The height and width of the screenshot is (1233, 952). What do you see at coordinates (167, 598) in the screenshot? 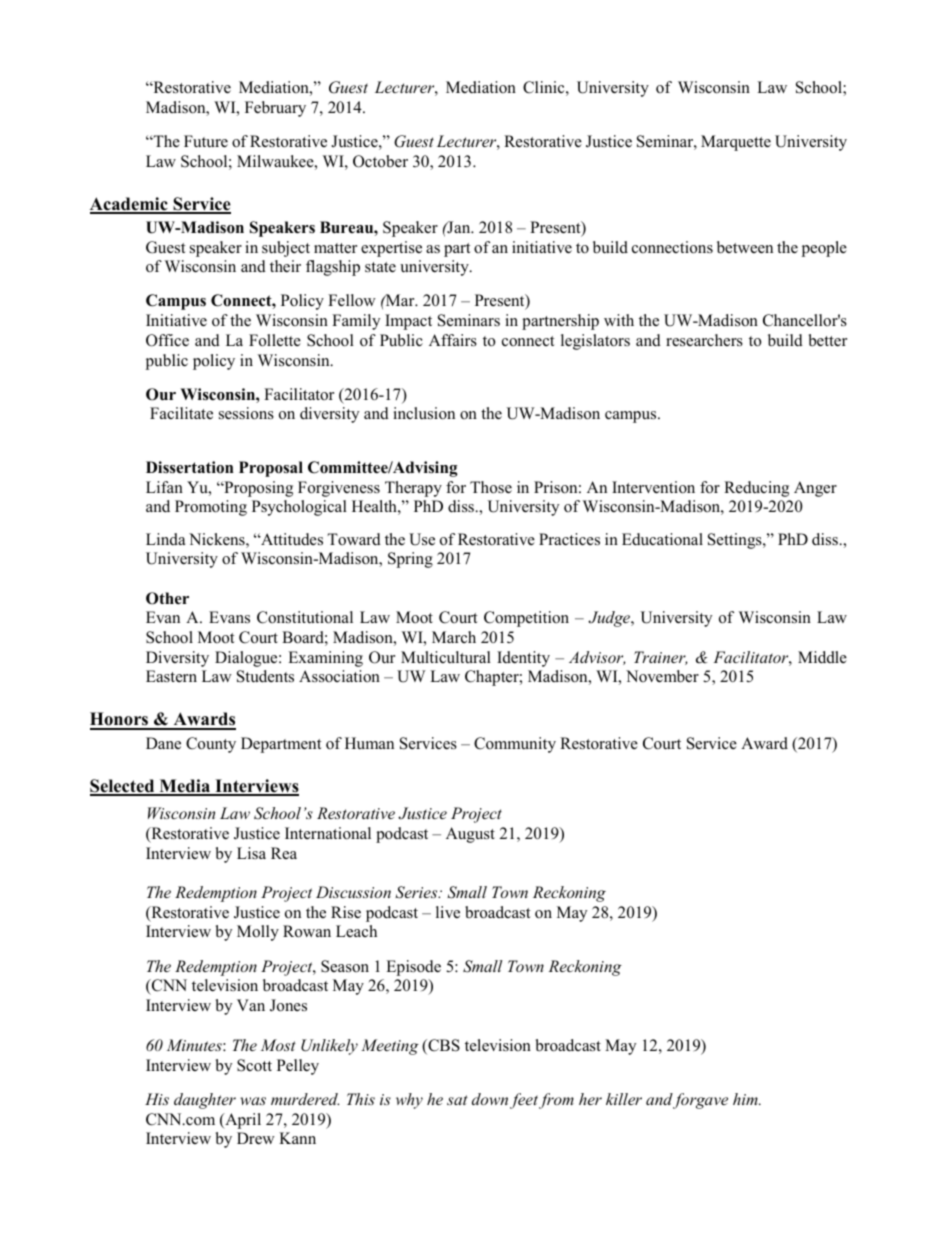
I see `Other` at bounding box center [167, 598].
